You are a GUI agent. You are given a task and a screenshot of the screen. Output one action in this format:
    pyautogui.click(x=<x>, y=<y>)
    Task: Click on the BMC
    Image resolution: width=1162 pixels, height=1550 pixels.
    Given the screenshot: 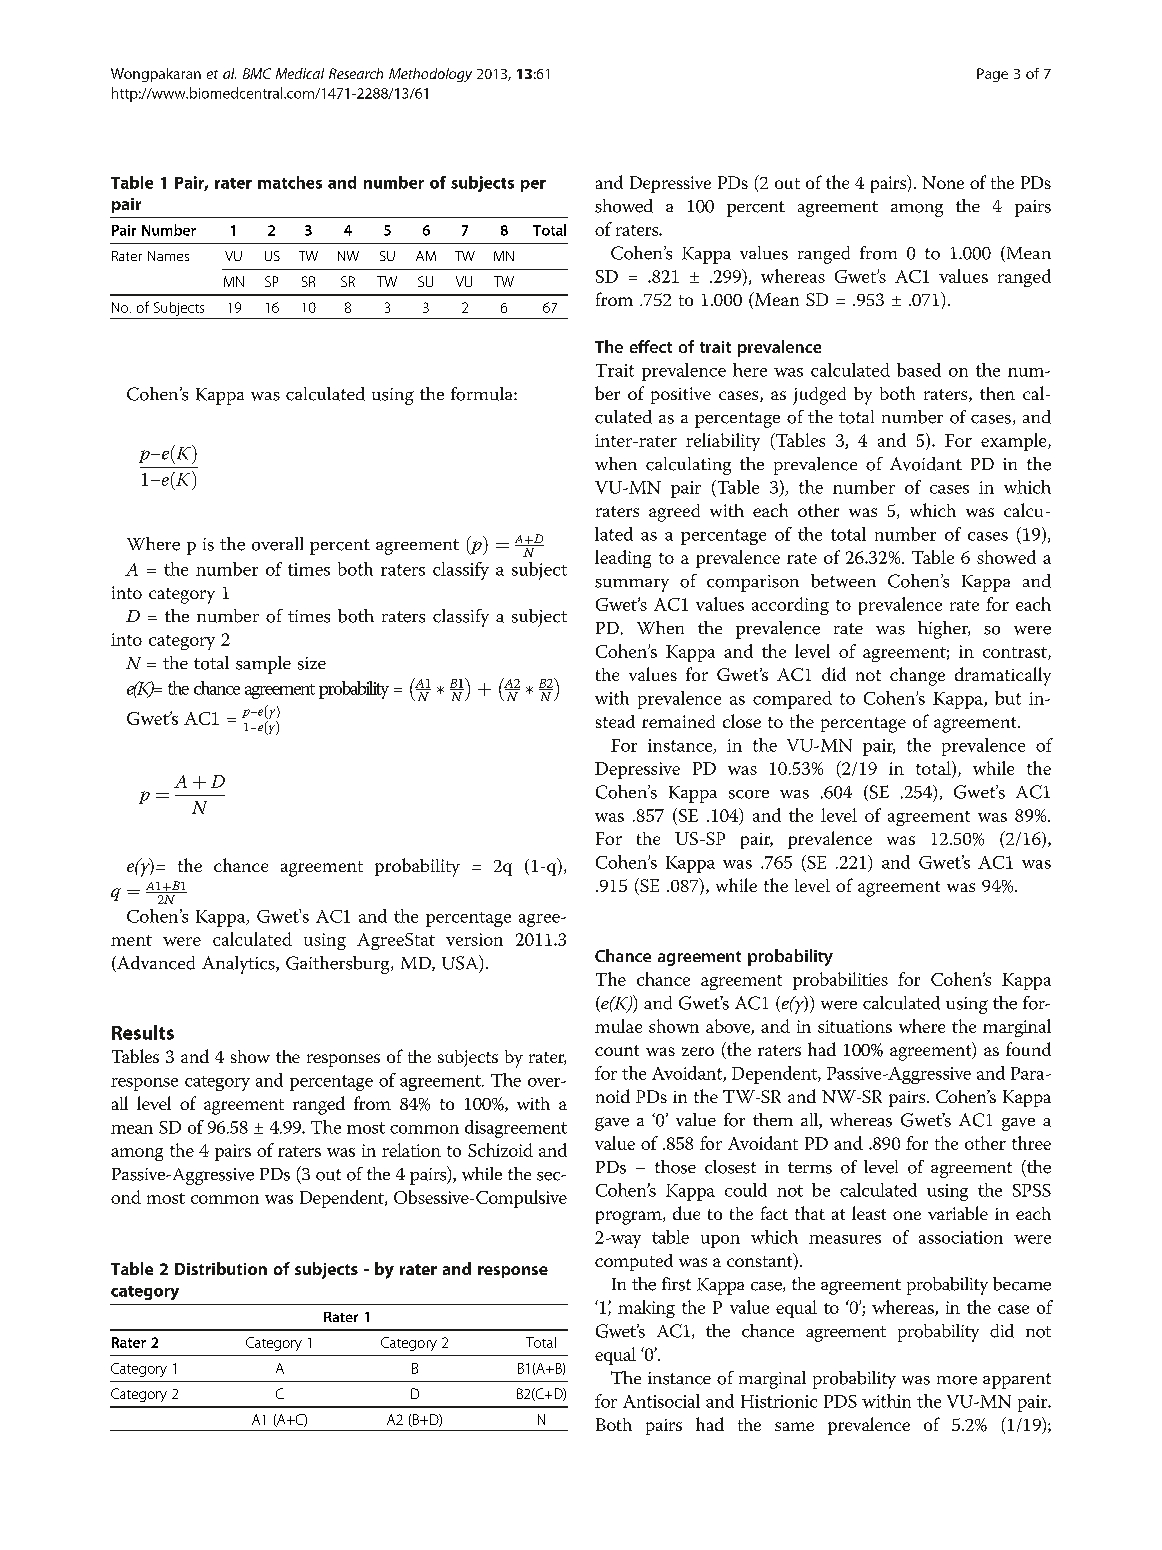 What is the action you would take?
    pyautogui.click(x=257, y=73)
